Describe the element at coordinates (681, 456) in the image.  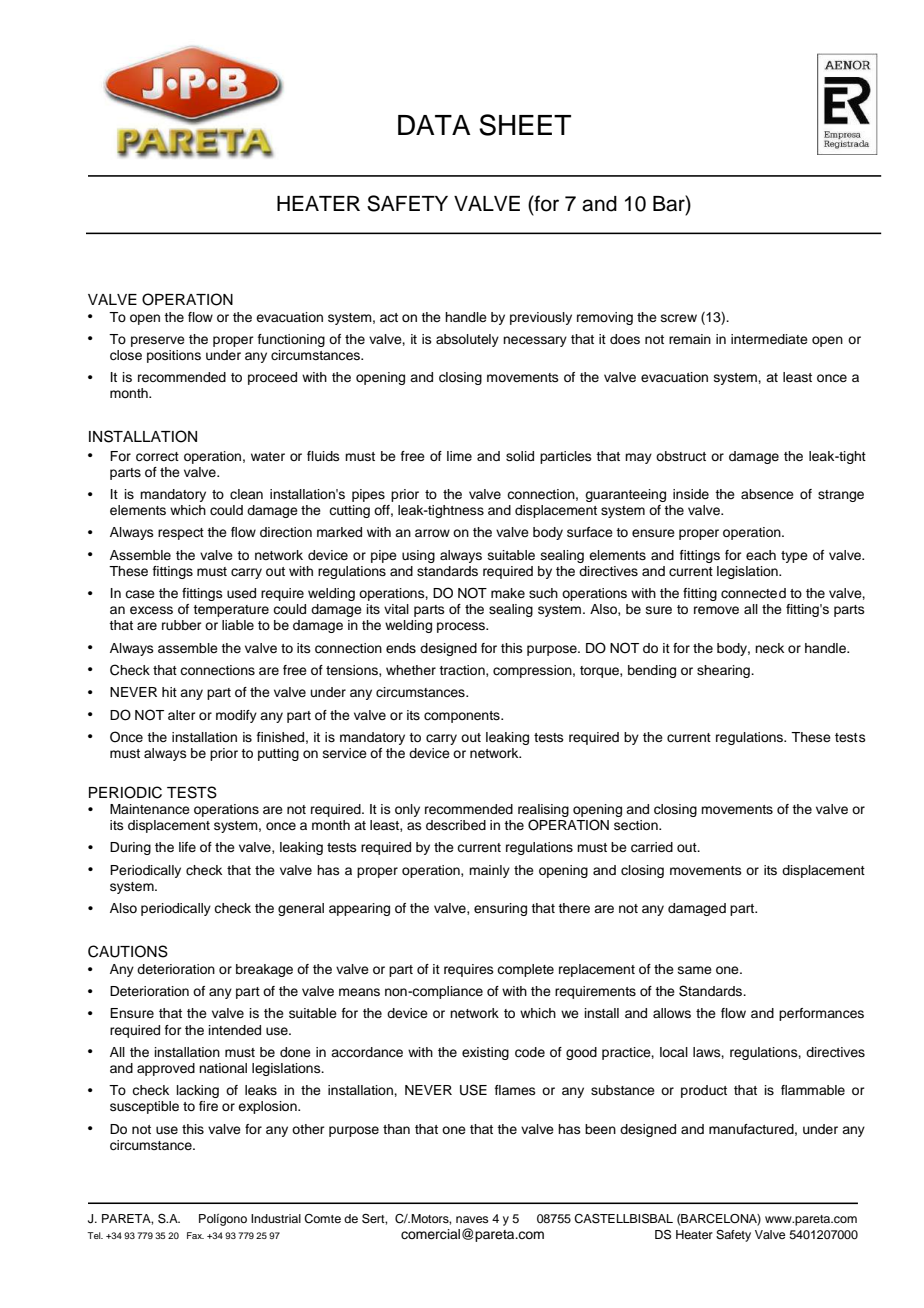
I see `obstruct` at that location.
